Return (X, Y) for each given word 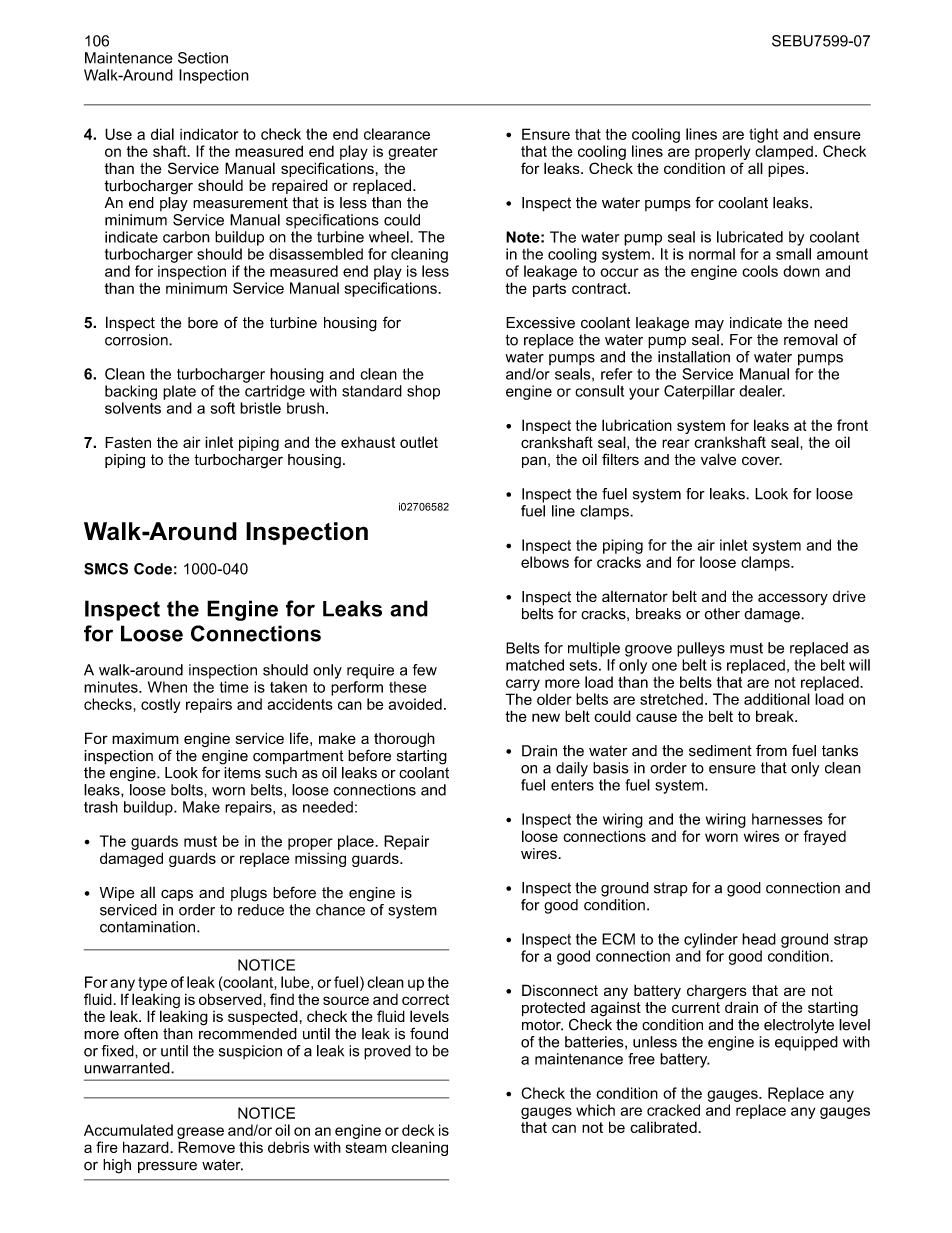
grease (200, 1133)
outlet (419, 442)
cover (762, 461)
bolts (188, 790)
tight (763, 135)
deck (418, 1130)
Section (203, 58)
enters (572, 785)
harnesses (787, 819)
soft (223, 408)
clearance (397, 134)
